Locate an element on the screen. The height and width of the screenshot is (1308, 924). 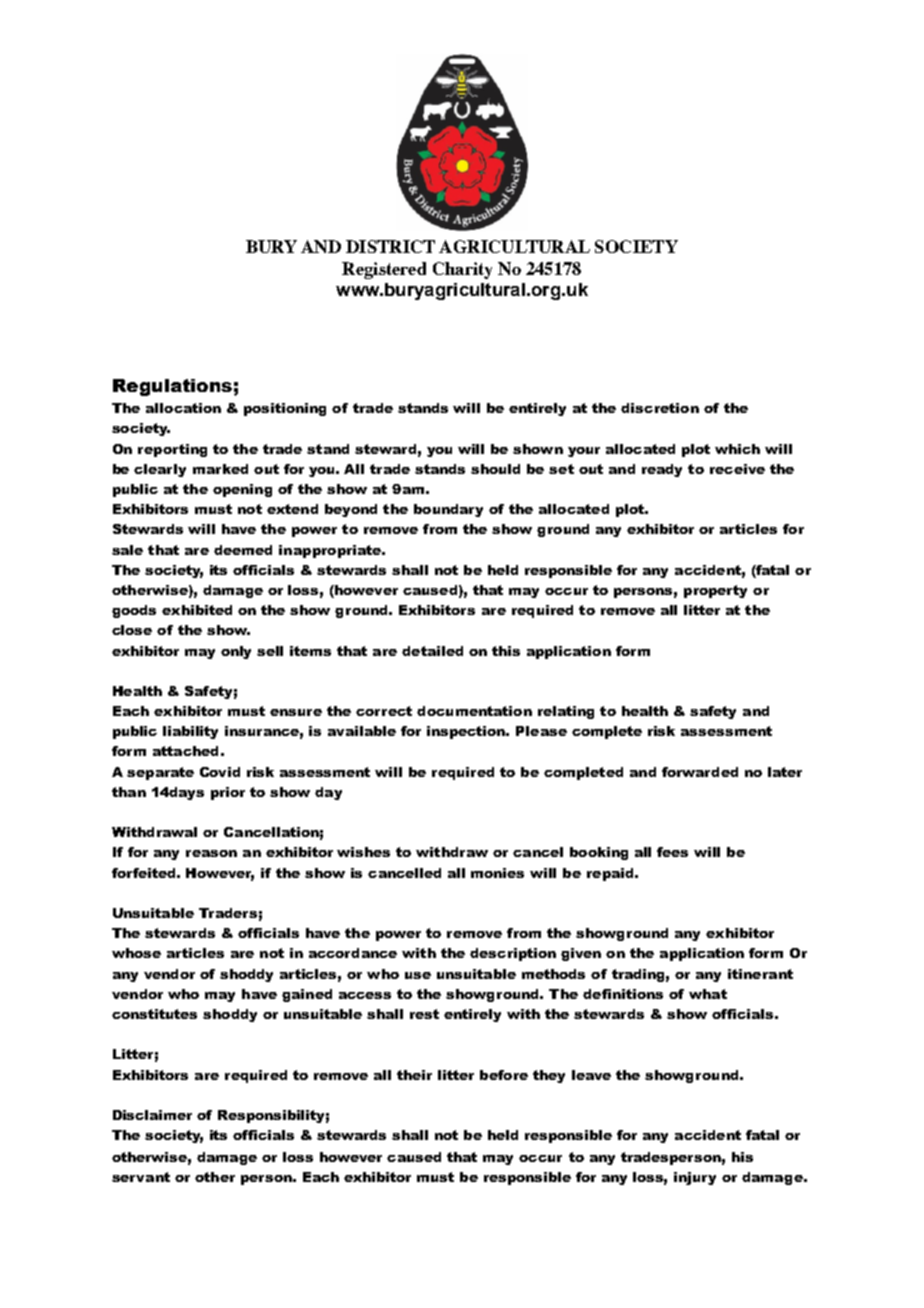
itinerant is located at coordinates (760, 974).
